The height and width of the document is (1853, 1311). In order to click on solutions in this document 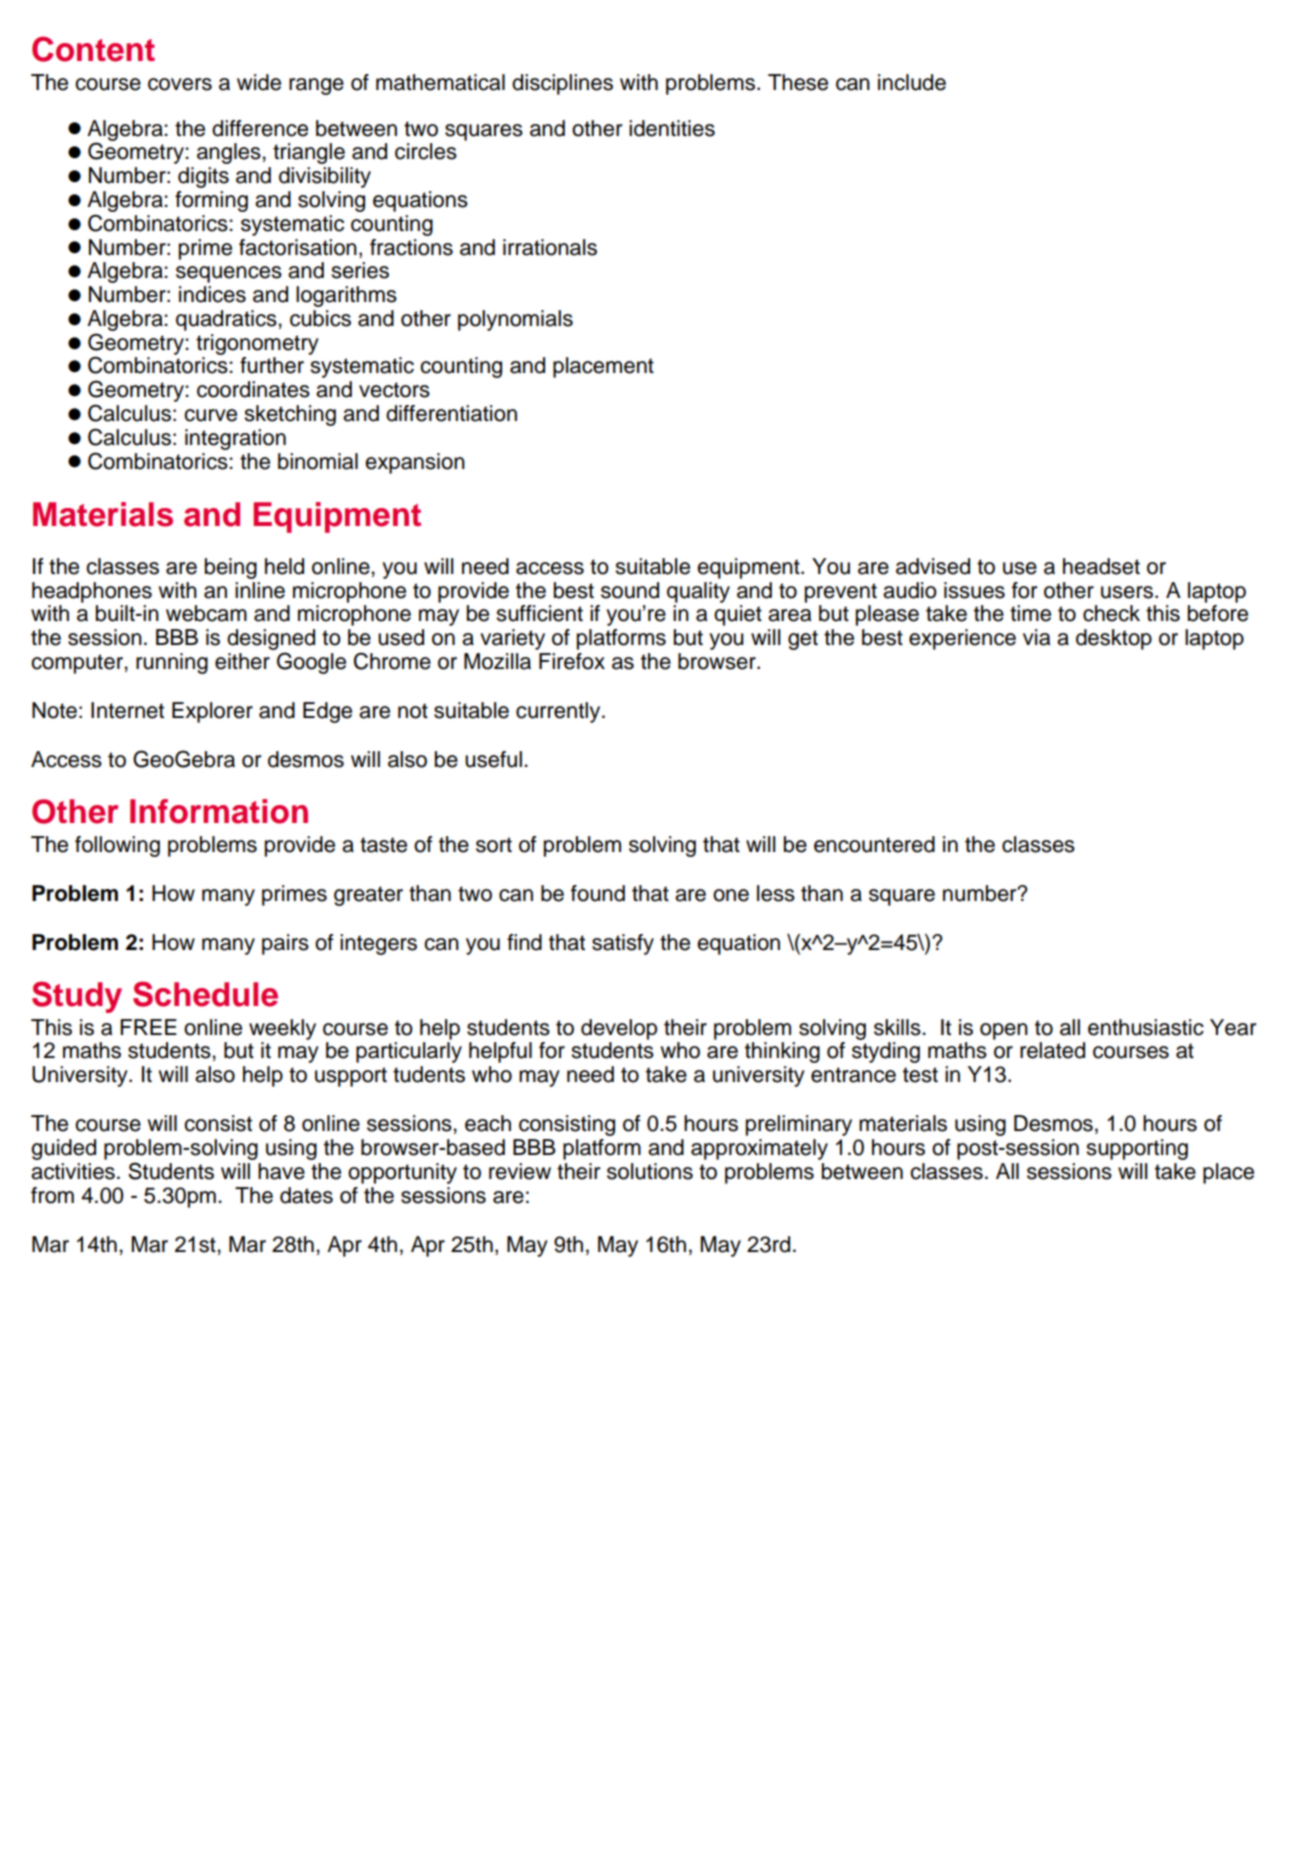, I will do `click(650, 1171)`.
